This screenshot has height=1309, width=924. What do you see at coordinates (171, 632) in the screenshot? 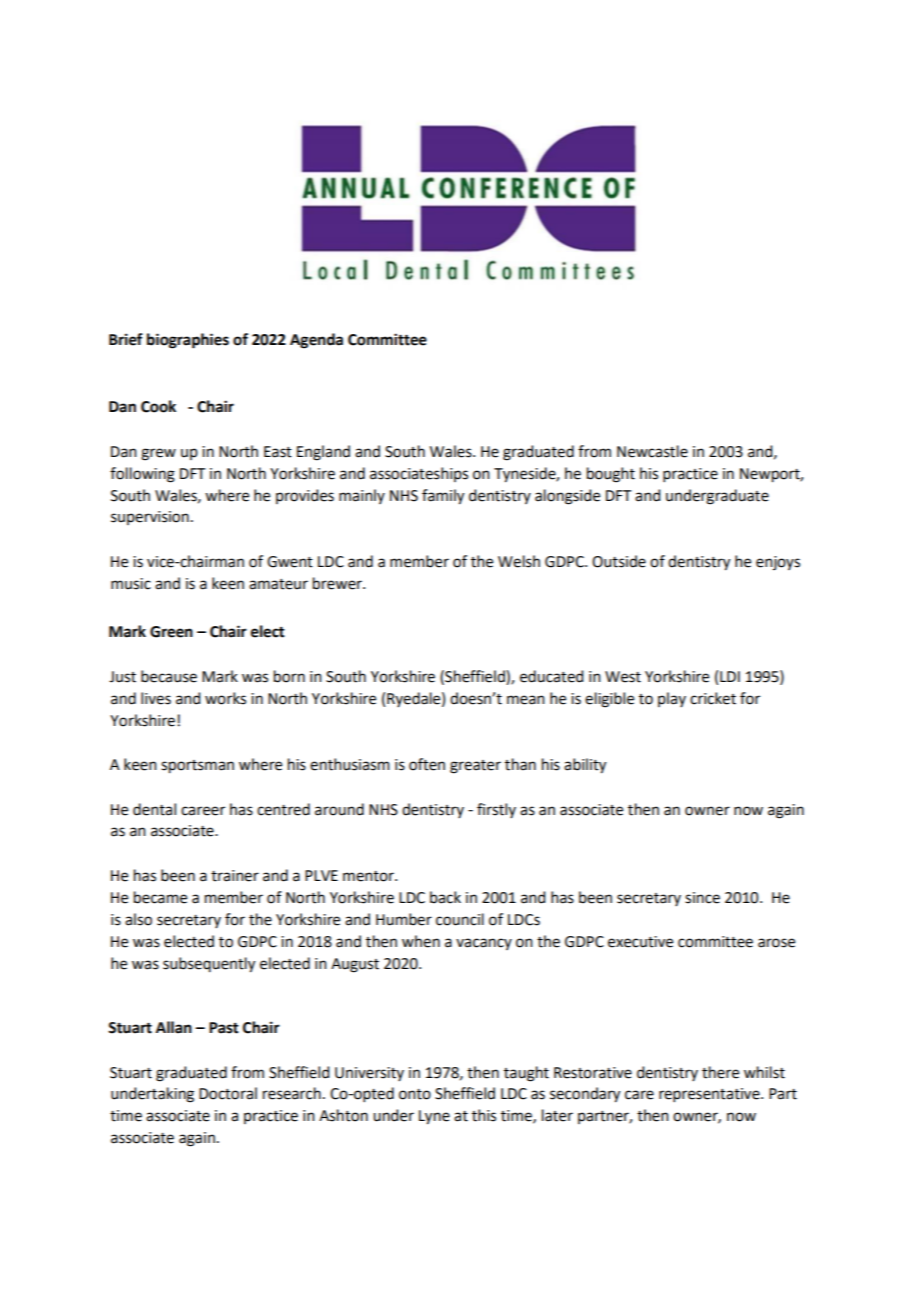
I see `Green` at bounding box center [171, 632].
